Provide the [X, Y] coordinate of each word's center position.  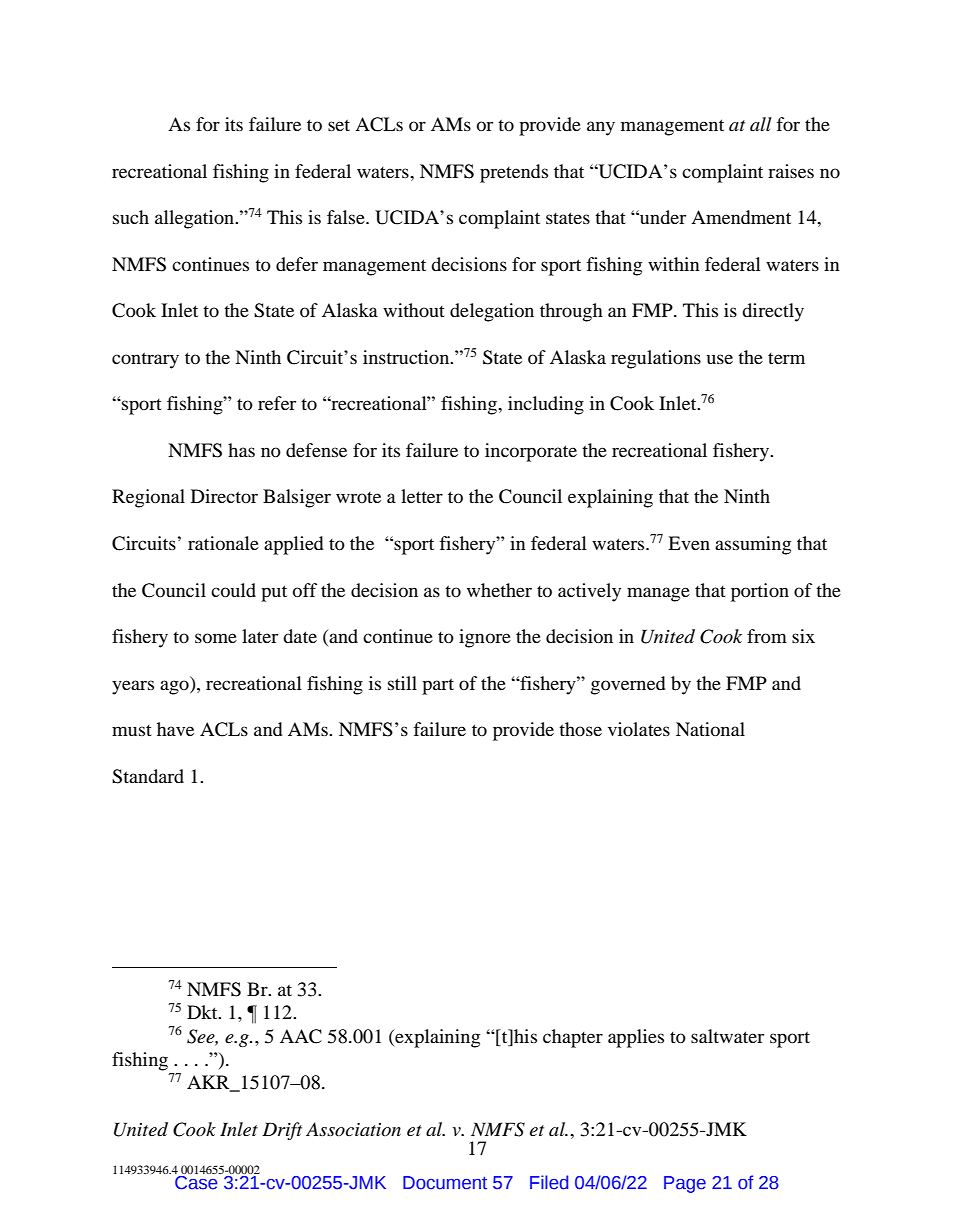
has [241, 450]
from [767, 636]
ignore [485, 638]
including [546, 405]
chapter [573, 1038]
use [720, 359]
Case [196, 1183]
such [131, 217]
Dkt [203, 1012]
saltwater [727, 1036]
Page [685, 1184]
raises [791, 171]
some [216, 638]
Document [445, 1183]
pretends [514, 173]
